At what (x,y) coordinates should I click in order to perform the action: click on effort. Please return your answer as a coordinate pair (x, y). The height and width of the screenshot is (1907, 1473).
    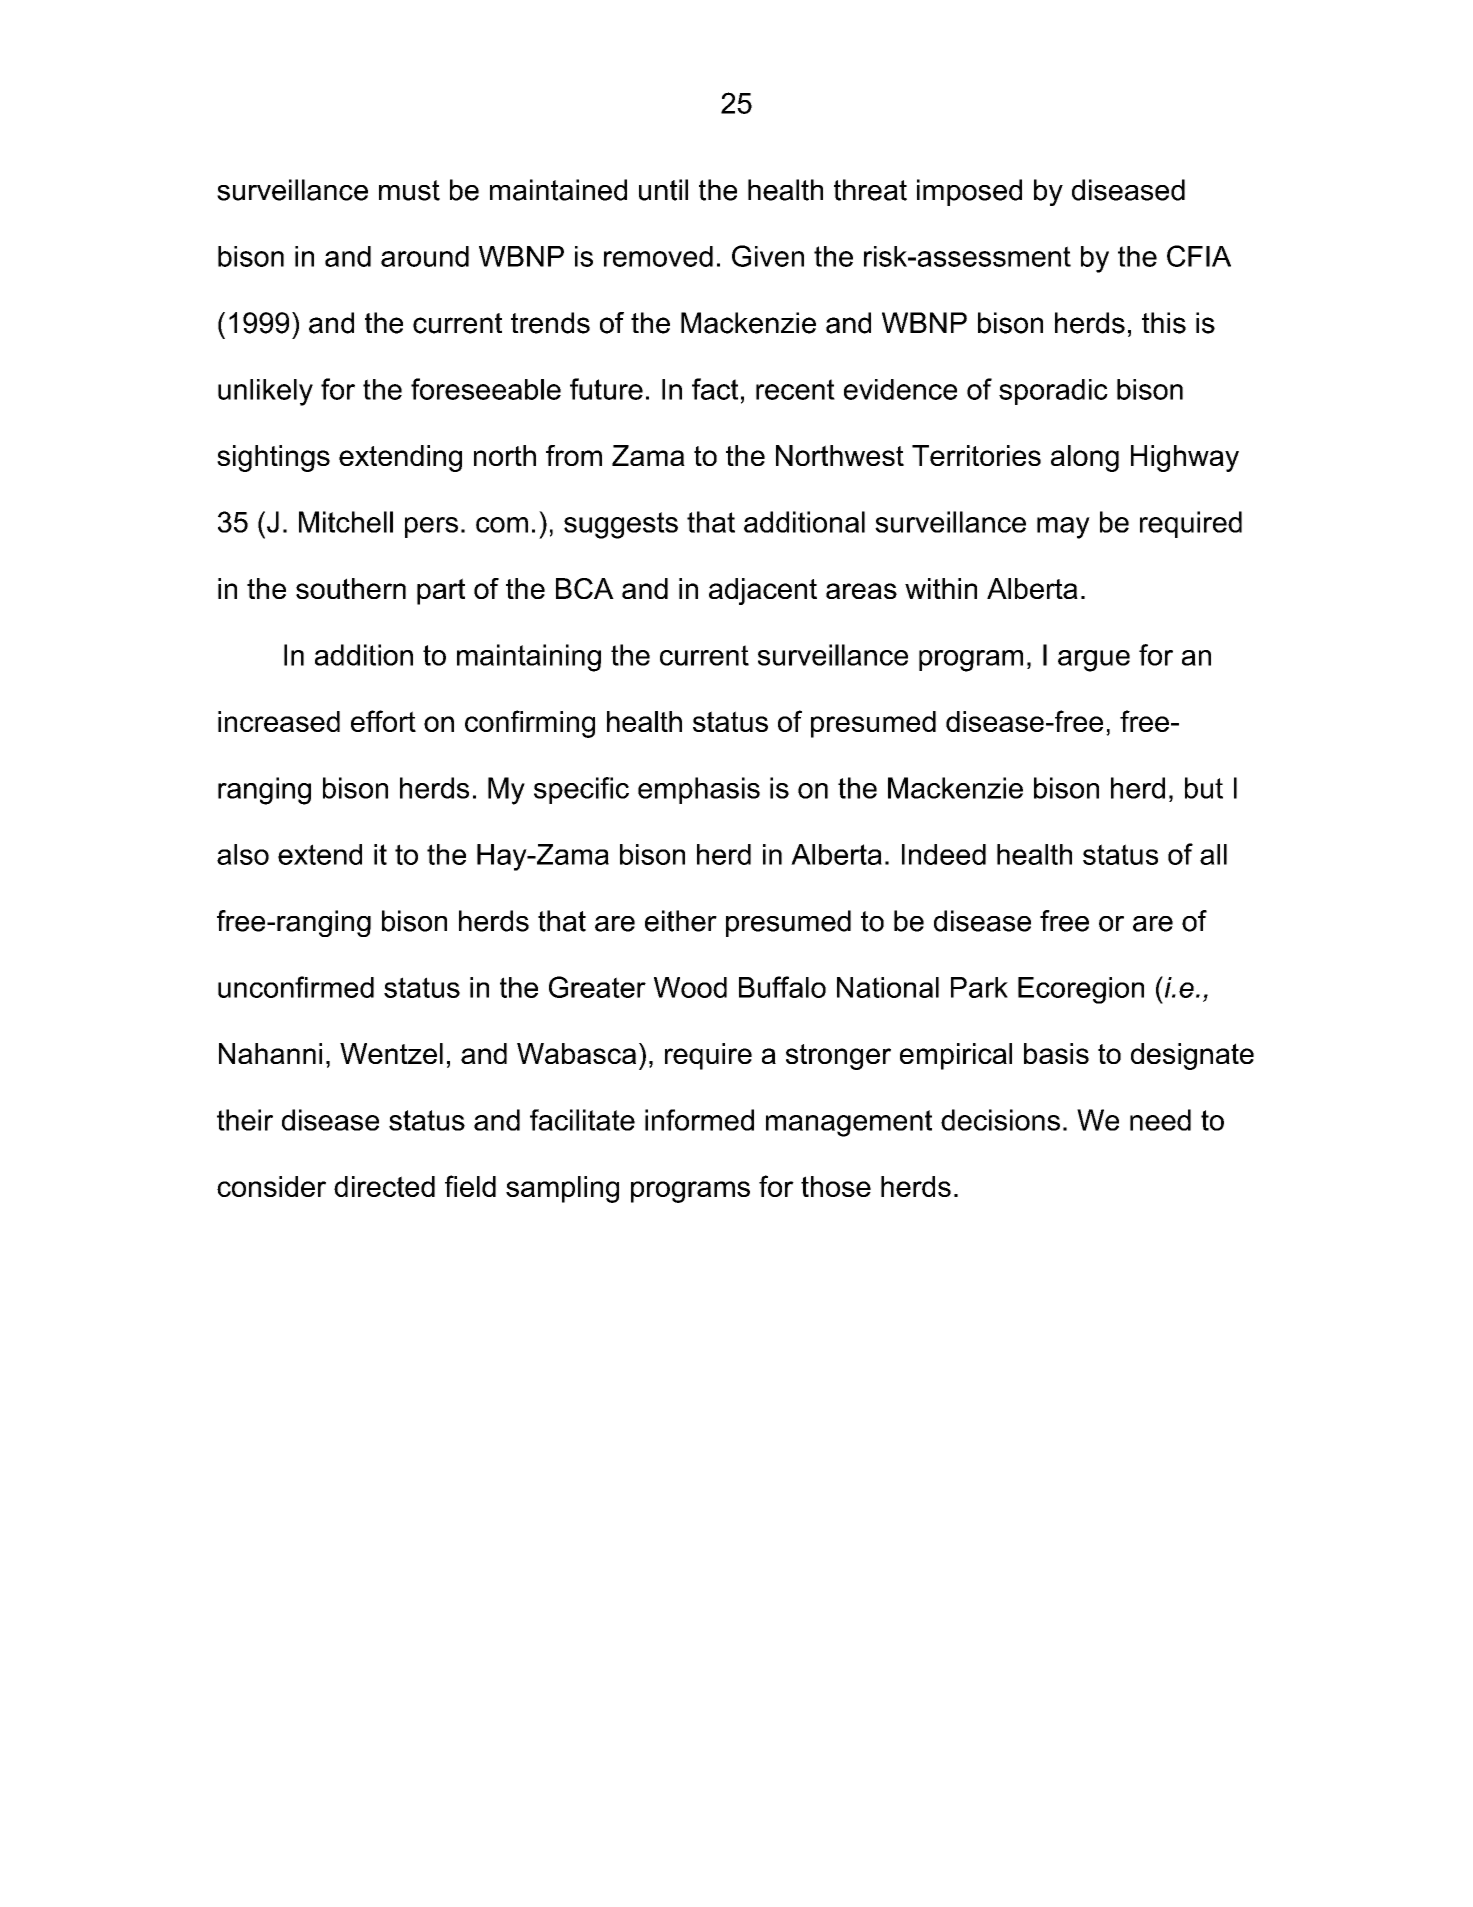
    Looking at the image, I should click on (383, 721).
